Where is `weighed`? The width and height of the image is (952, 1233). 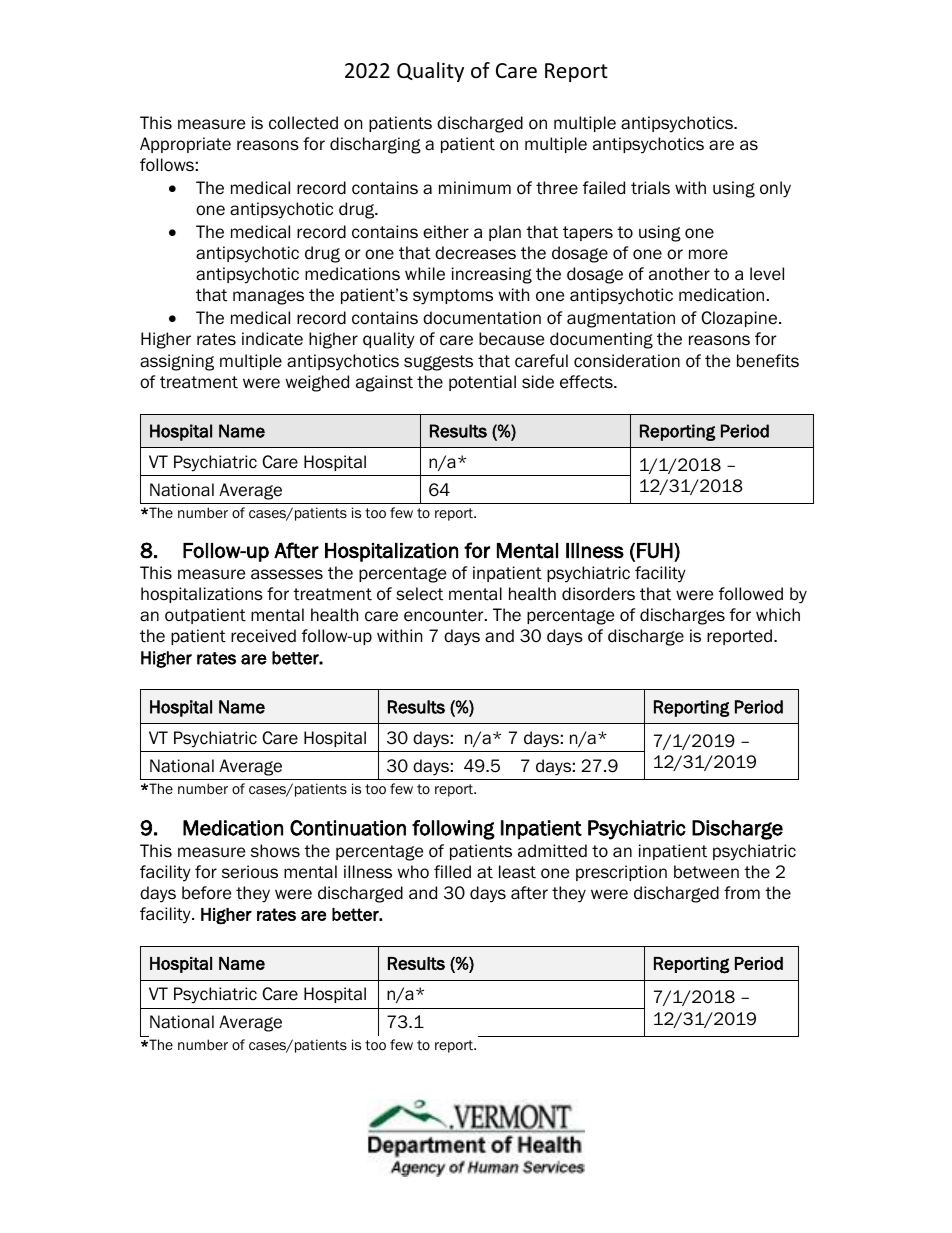
weighed is located at coordinates (317, 383).
